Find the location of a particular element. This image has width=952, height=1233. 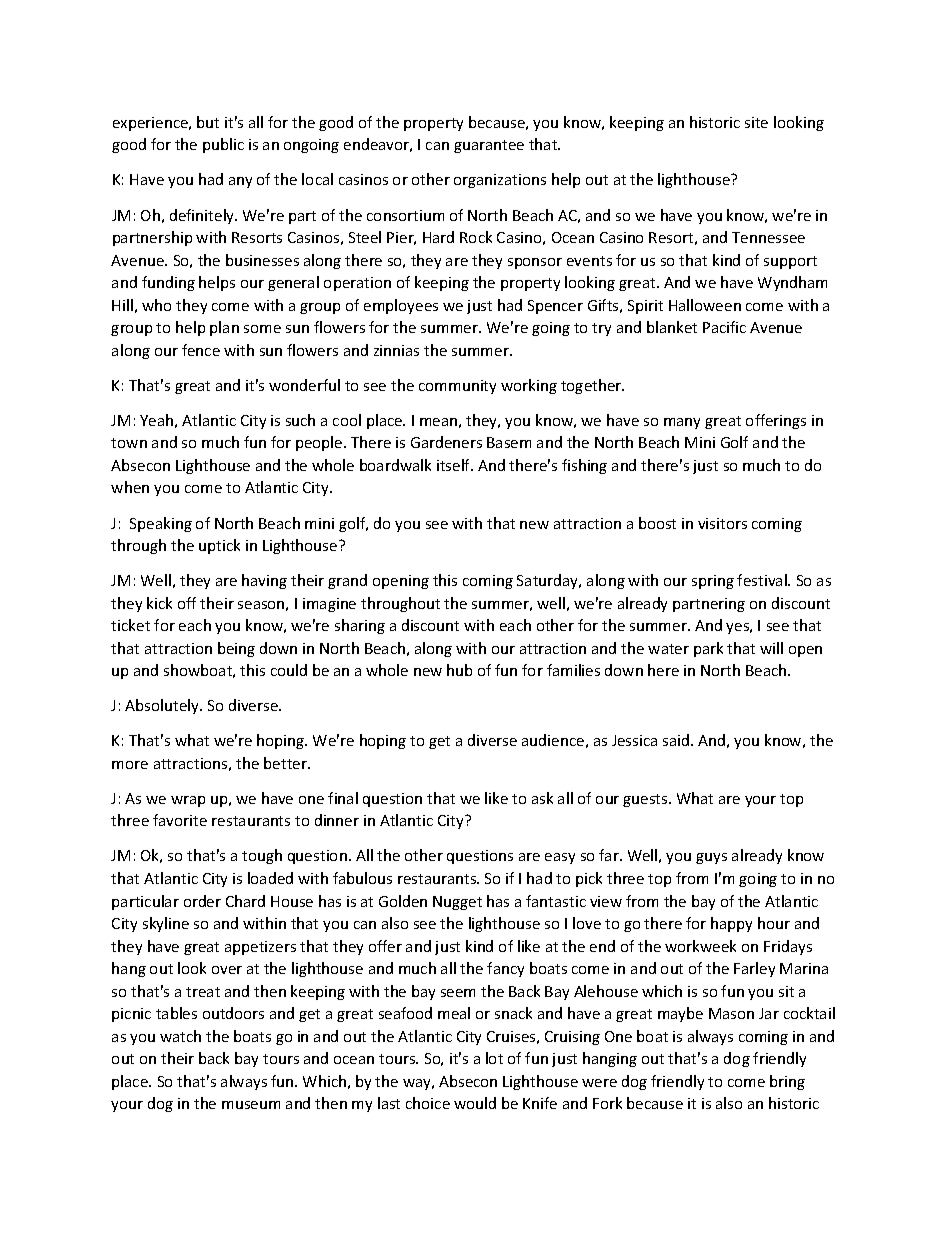

guarantee is located at coordinates (489, 146).
